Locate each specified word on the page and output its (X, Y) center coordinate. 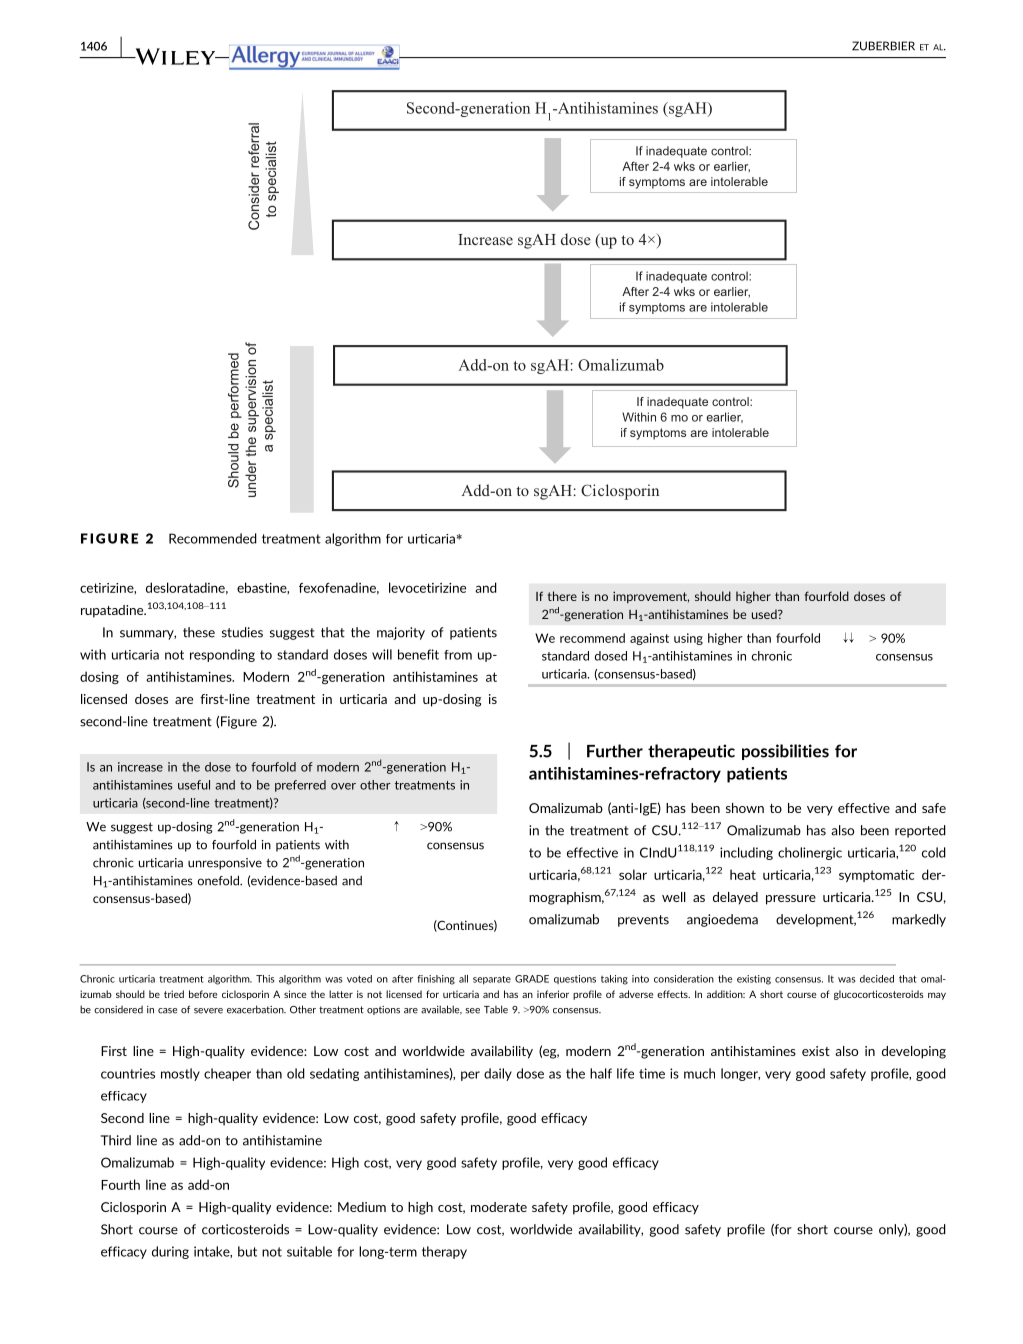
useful (194, 785)
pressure (791, 900)
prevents (643, 921)
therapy (444, 1252)
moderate (499, 1207)
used (765, 614)
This (265, 979)
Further (615, 751)
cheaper (227, 1074)
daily (498, 1074)
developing (914, 1052)
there (562, 596)
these (199, 632)
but (247, 1251)
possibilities (785, 752)
